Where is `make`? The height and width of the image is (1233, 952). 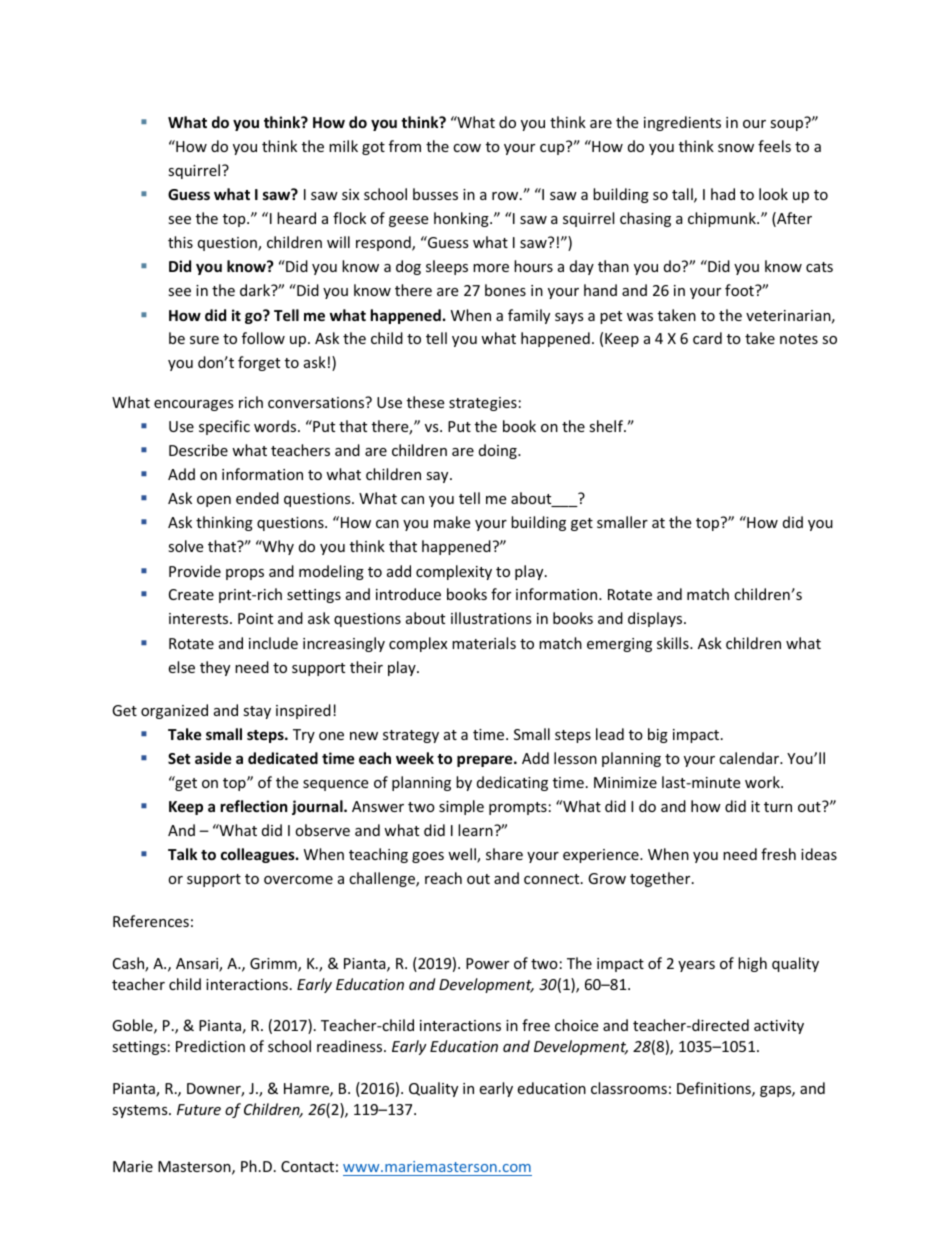
make is located at coordinates (452, 522).
